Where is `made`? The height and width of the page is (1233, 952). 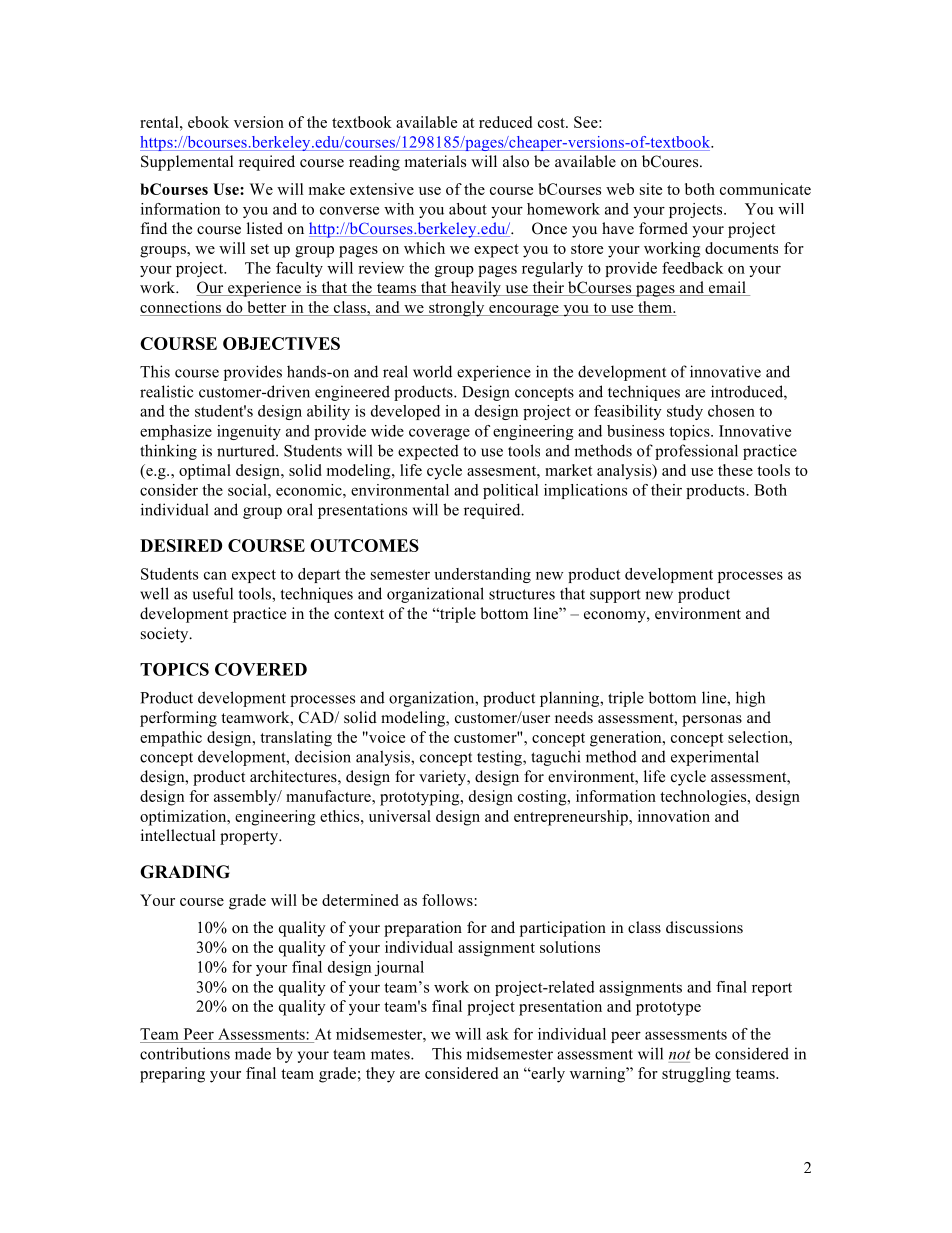
made is located at coordinates (253, 1053).
